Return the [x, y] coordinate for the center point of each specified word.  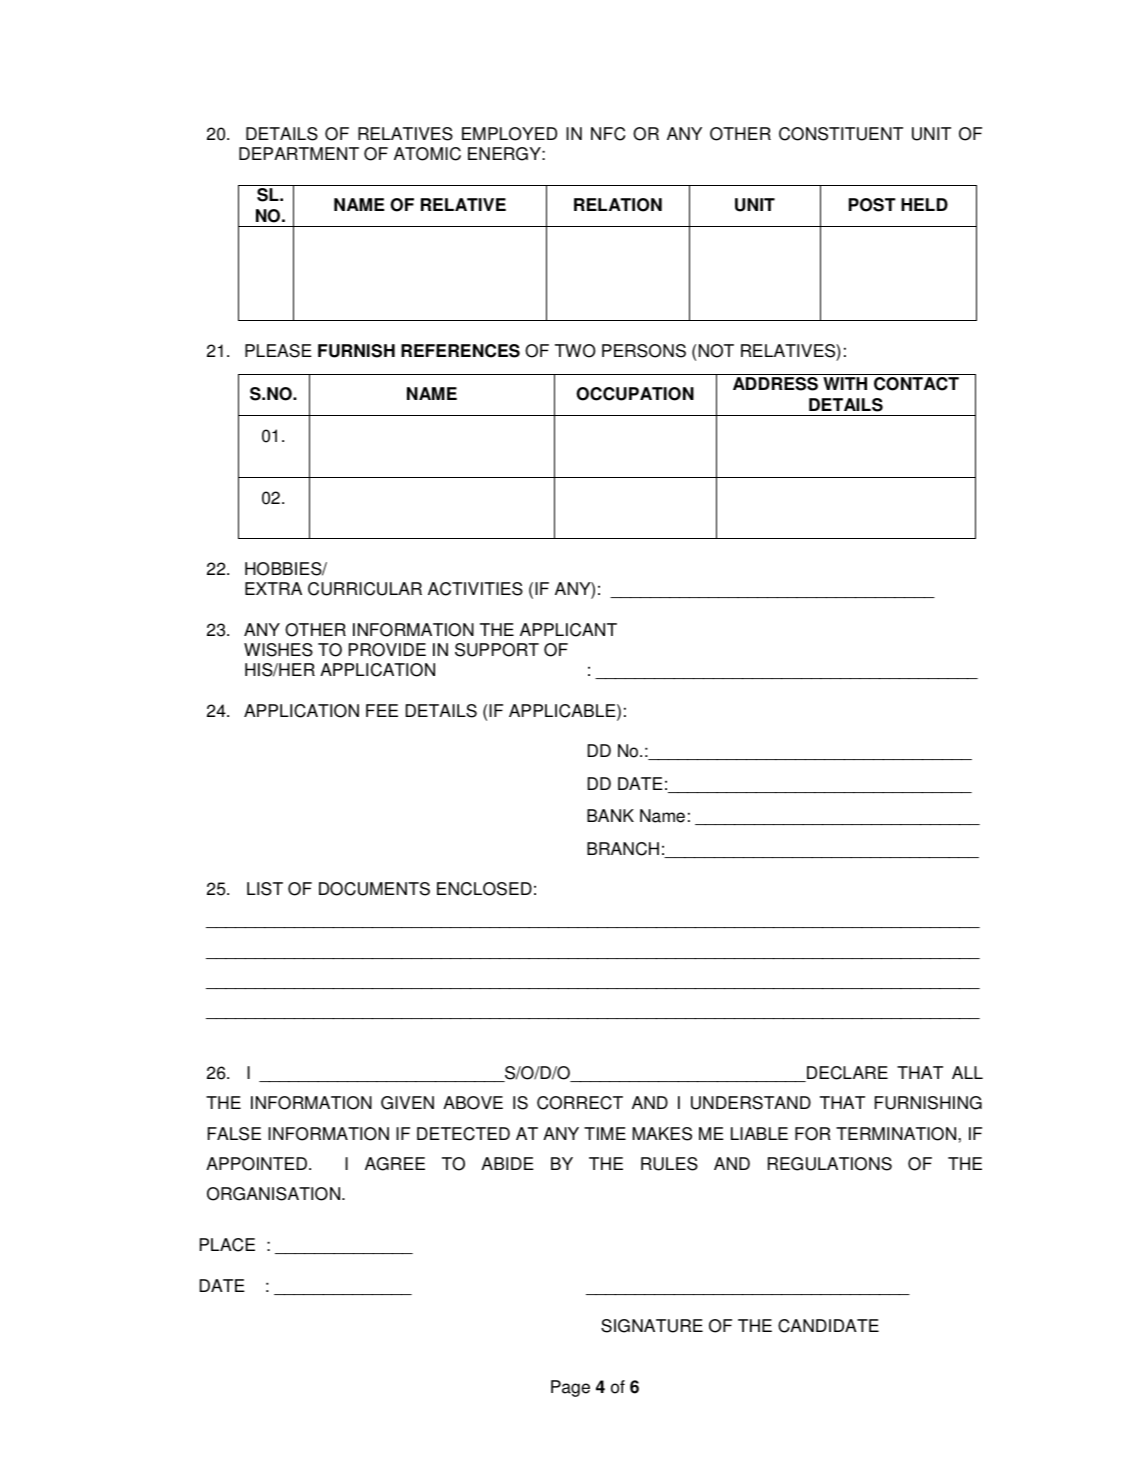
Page [570, 1388]
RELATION [618, 205]
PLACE [227, 1245]
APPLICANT [568, 630]
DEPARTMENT [299, 153]
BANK [610, 815]
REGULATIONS [830, 1164]
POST [872, 205]
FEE [382, 710]
